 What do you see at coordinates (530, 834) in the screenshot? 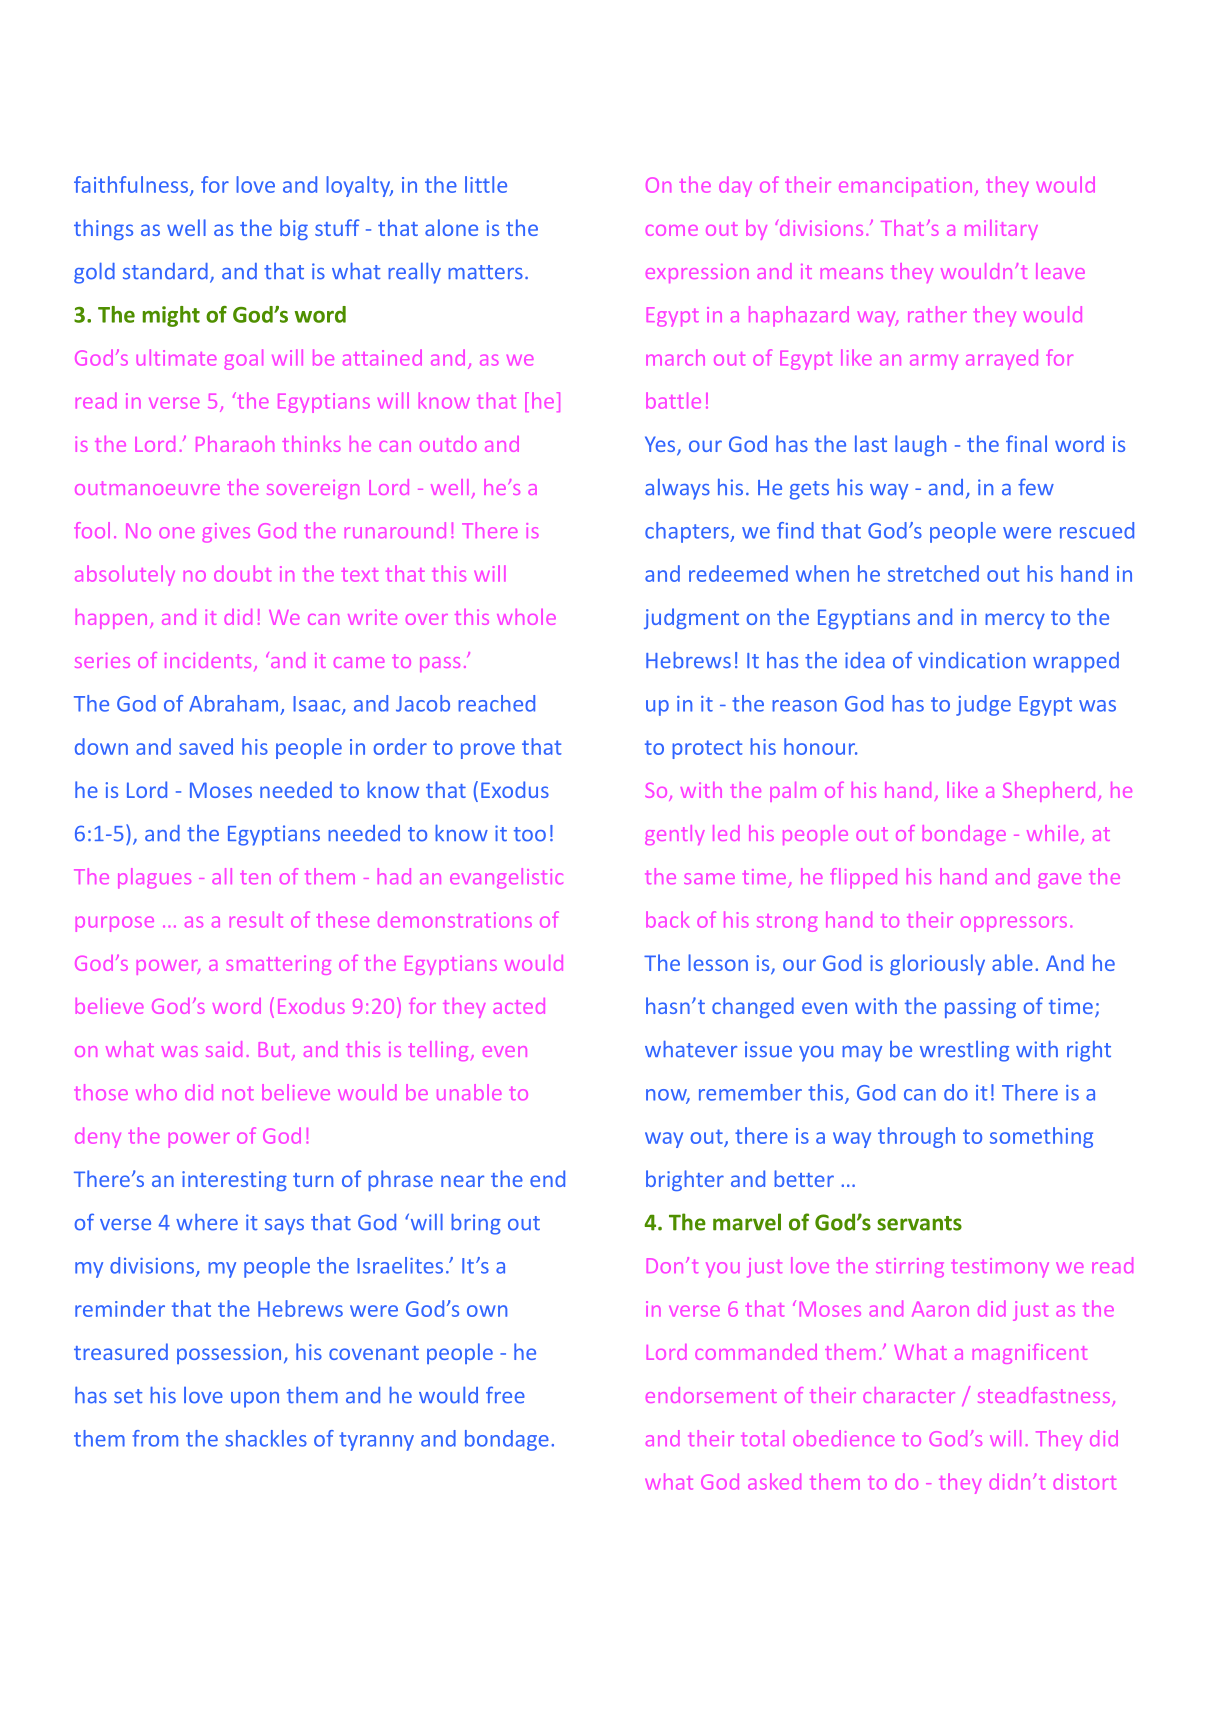
I see `too` at bounding box center [530, 834].
